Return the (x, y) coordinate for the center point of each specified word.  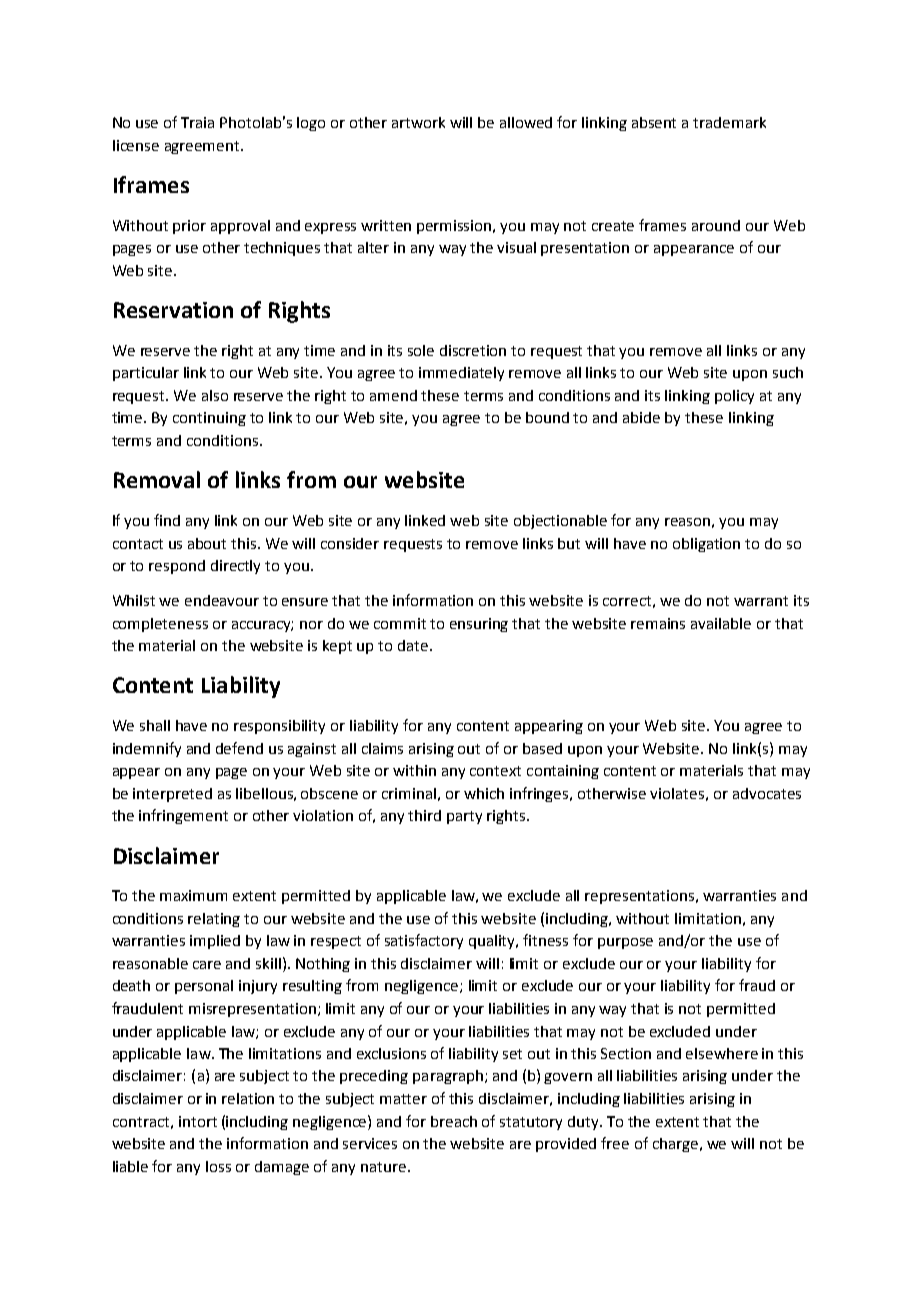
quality (493, 942)
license (136, 145)
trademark (729, 122)
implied (215, 942)
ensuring (479, 625)
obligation (706, 545)
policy (734, 397)
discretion (473, 350)
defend (239, 748)
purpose (625, 943)
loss (218, 1166)
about (207, 543)
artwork (418, 122)
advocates (767, 793)
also (215, 395)
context (495, 771)
